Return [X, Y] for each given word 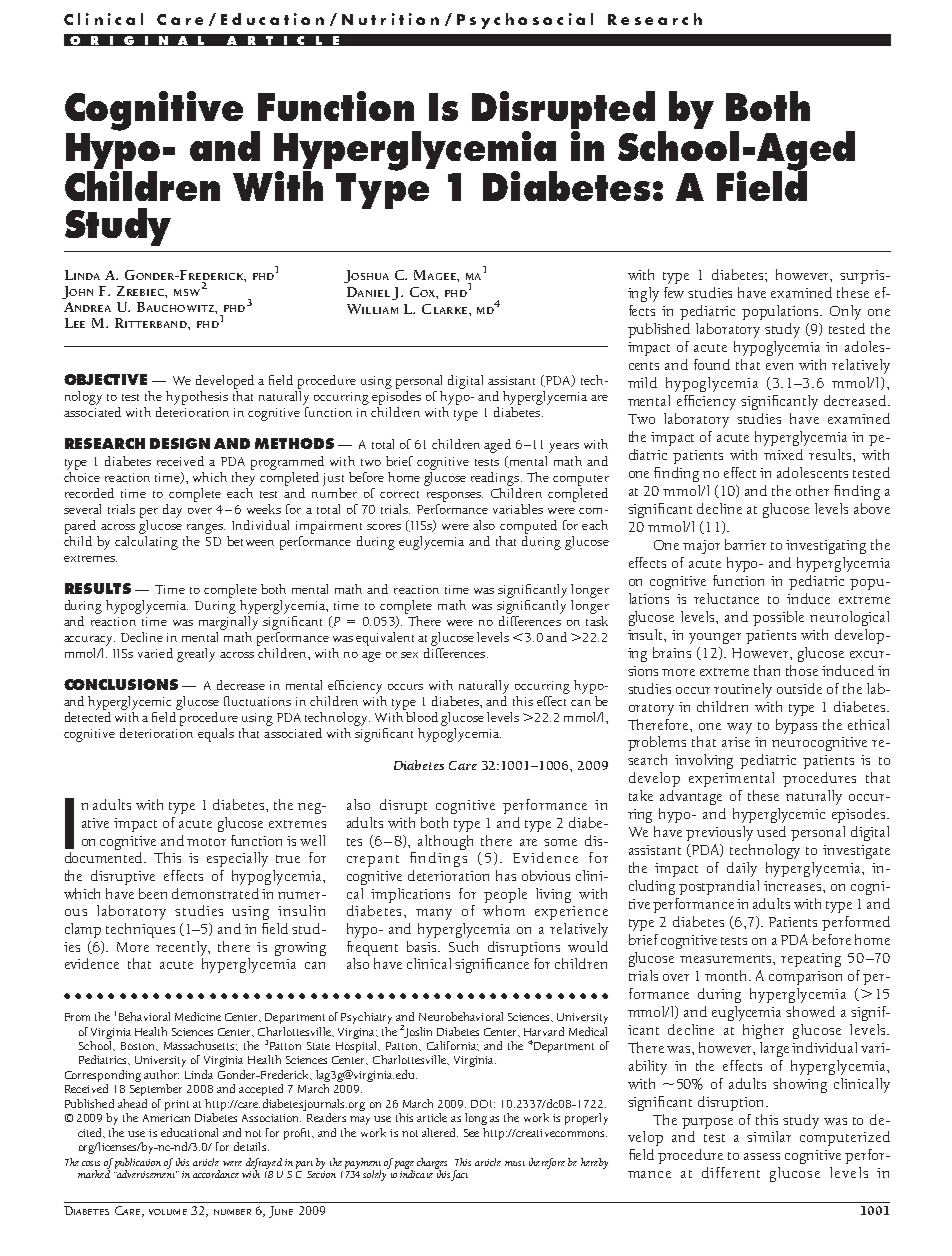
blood [424, 718]
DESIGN [180, 443]
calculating [146, 541]
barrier [745, 544]
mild [642, 382]
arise [736, 742]
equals [216, 735]
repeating [811, 960]
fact [459, 1175]
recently [183, 948]
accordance [216, 1174]
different [731, 1172]
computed [528, 527]
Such [463, 946]
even [779, 366]
